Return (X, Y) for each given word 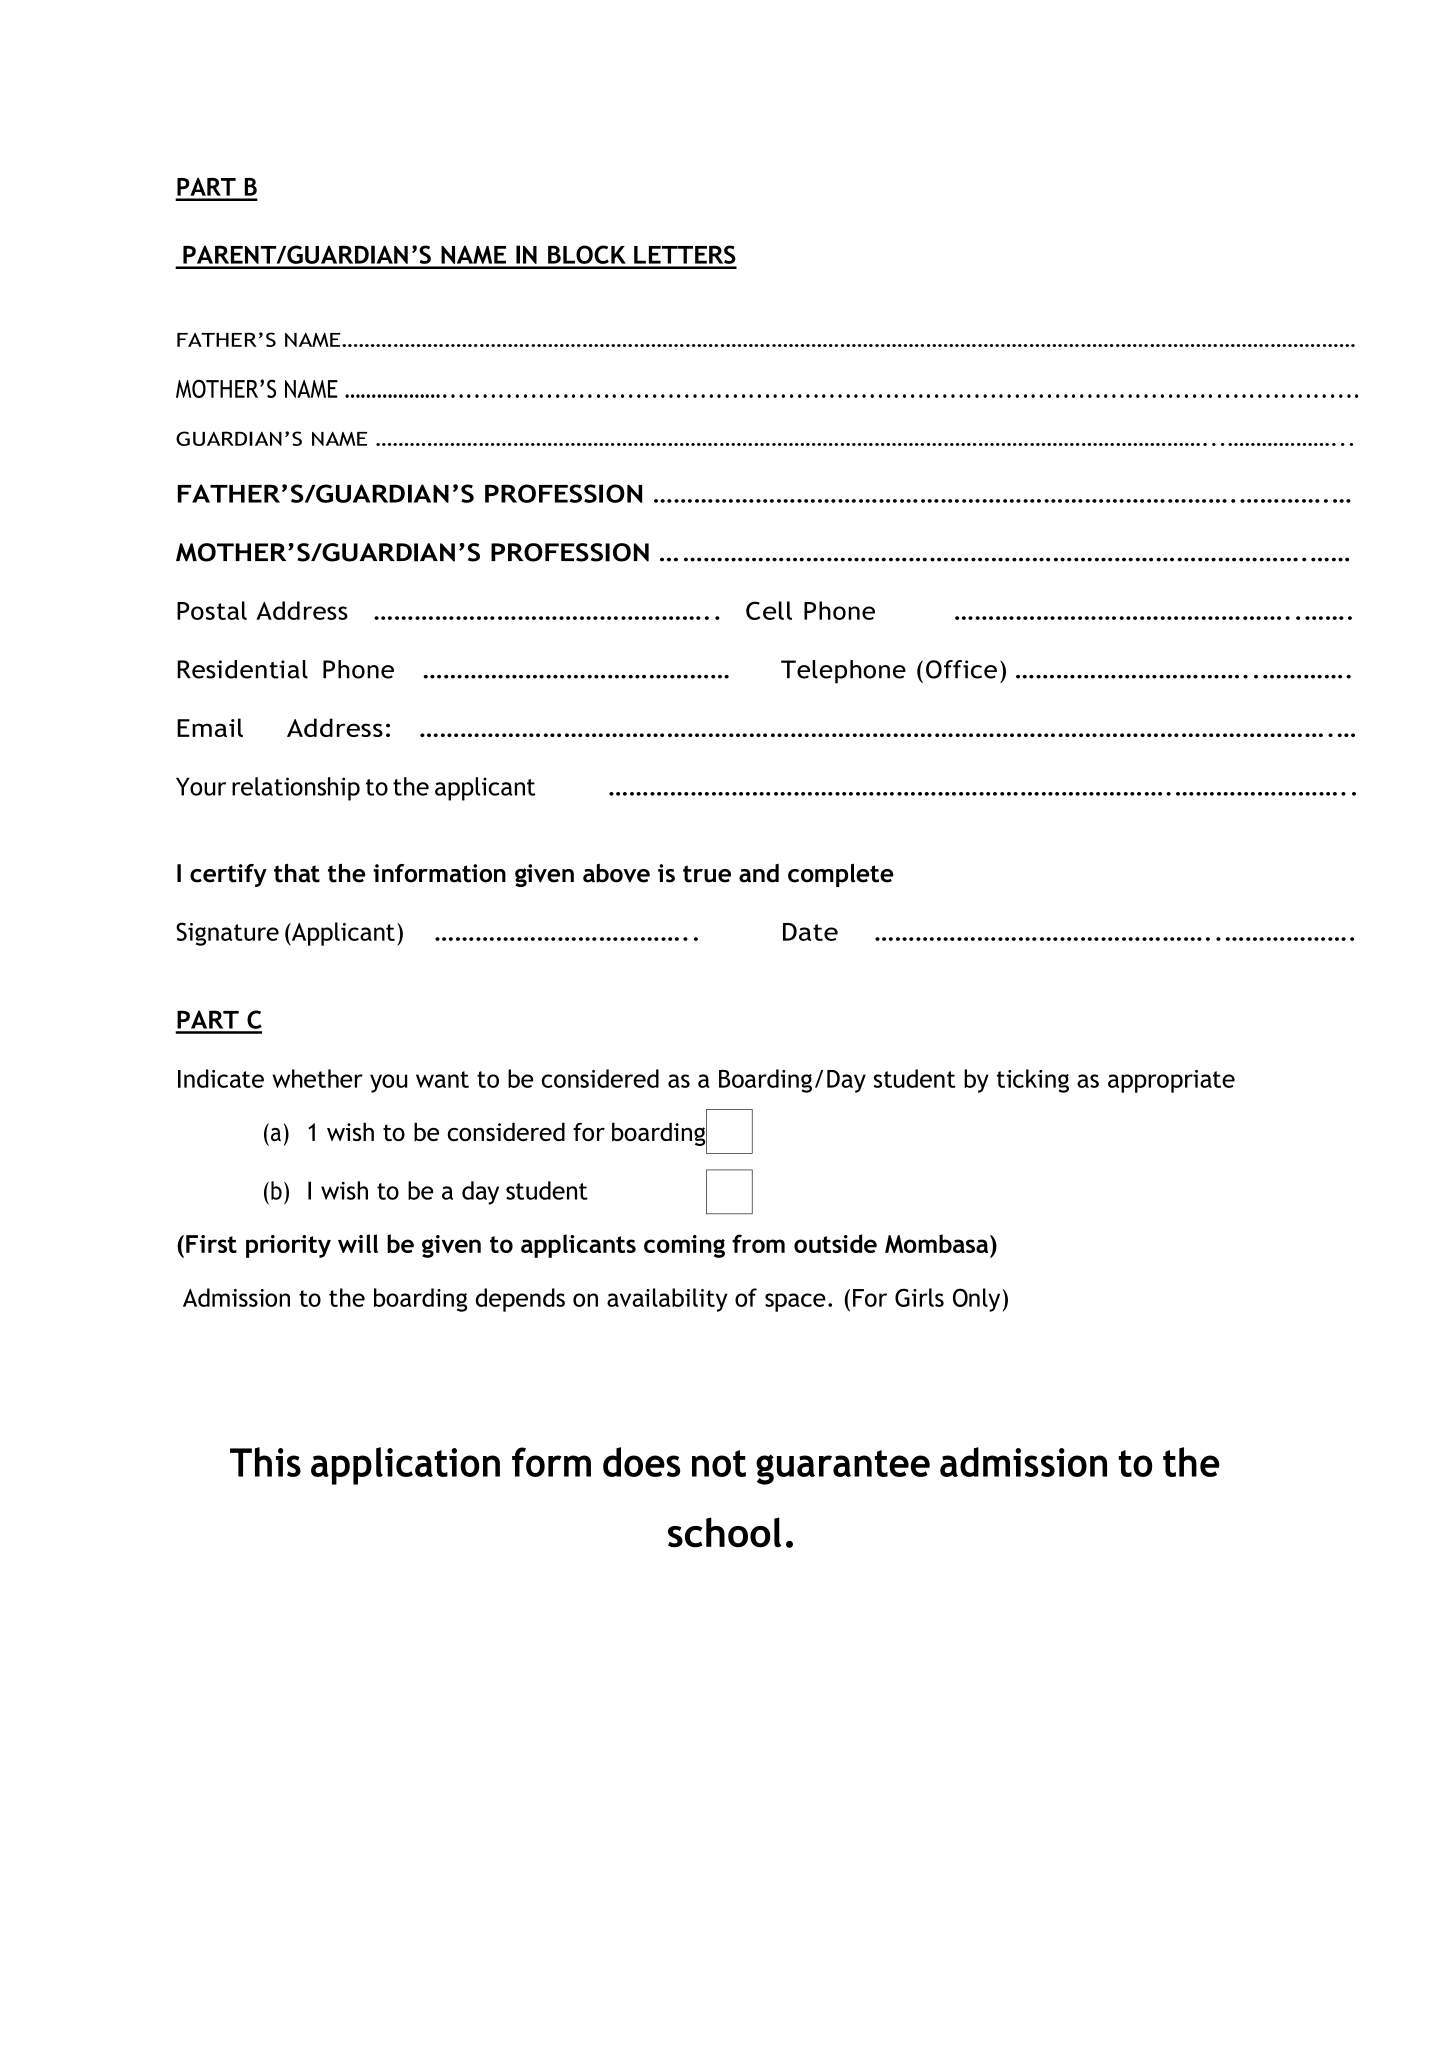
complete (841, 875)
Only (976, 1300)
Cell (769, 610)
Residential (242, 669)
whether (317, 1078)
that (297, 873)
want (442, 1079)
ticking (1033, 1081)
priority (288, 1246)
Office (961, 669)
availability (667, 1300)
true (707, 874)
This (265, 1462)
